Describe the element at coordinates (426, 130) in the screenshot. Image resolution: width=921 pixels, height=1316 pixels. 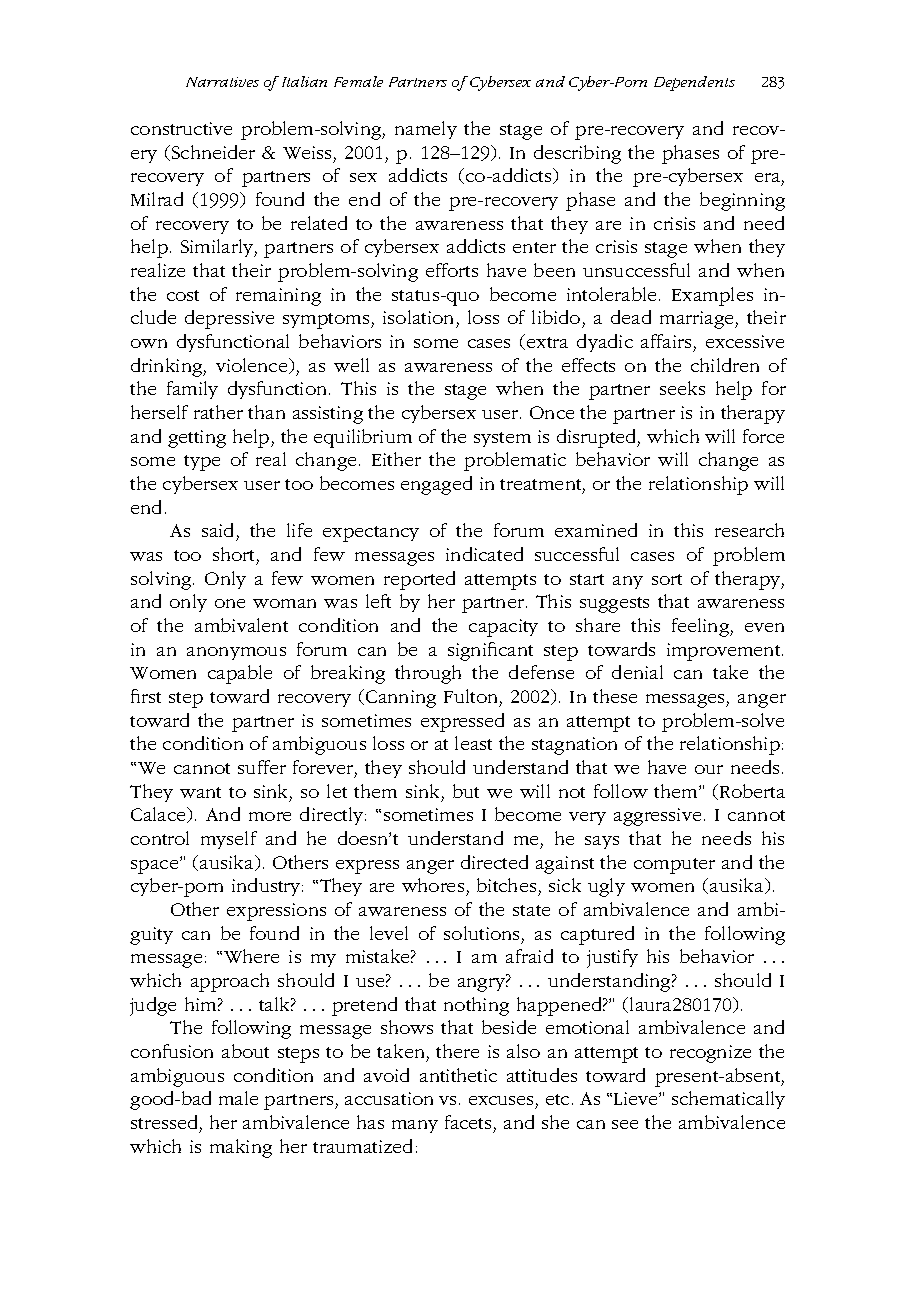
I see `namely` at that location.
